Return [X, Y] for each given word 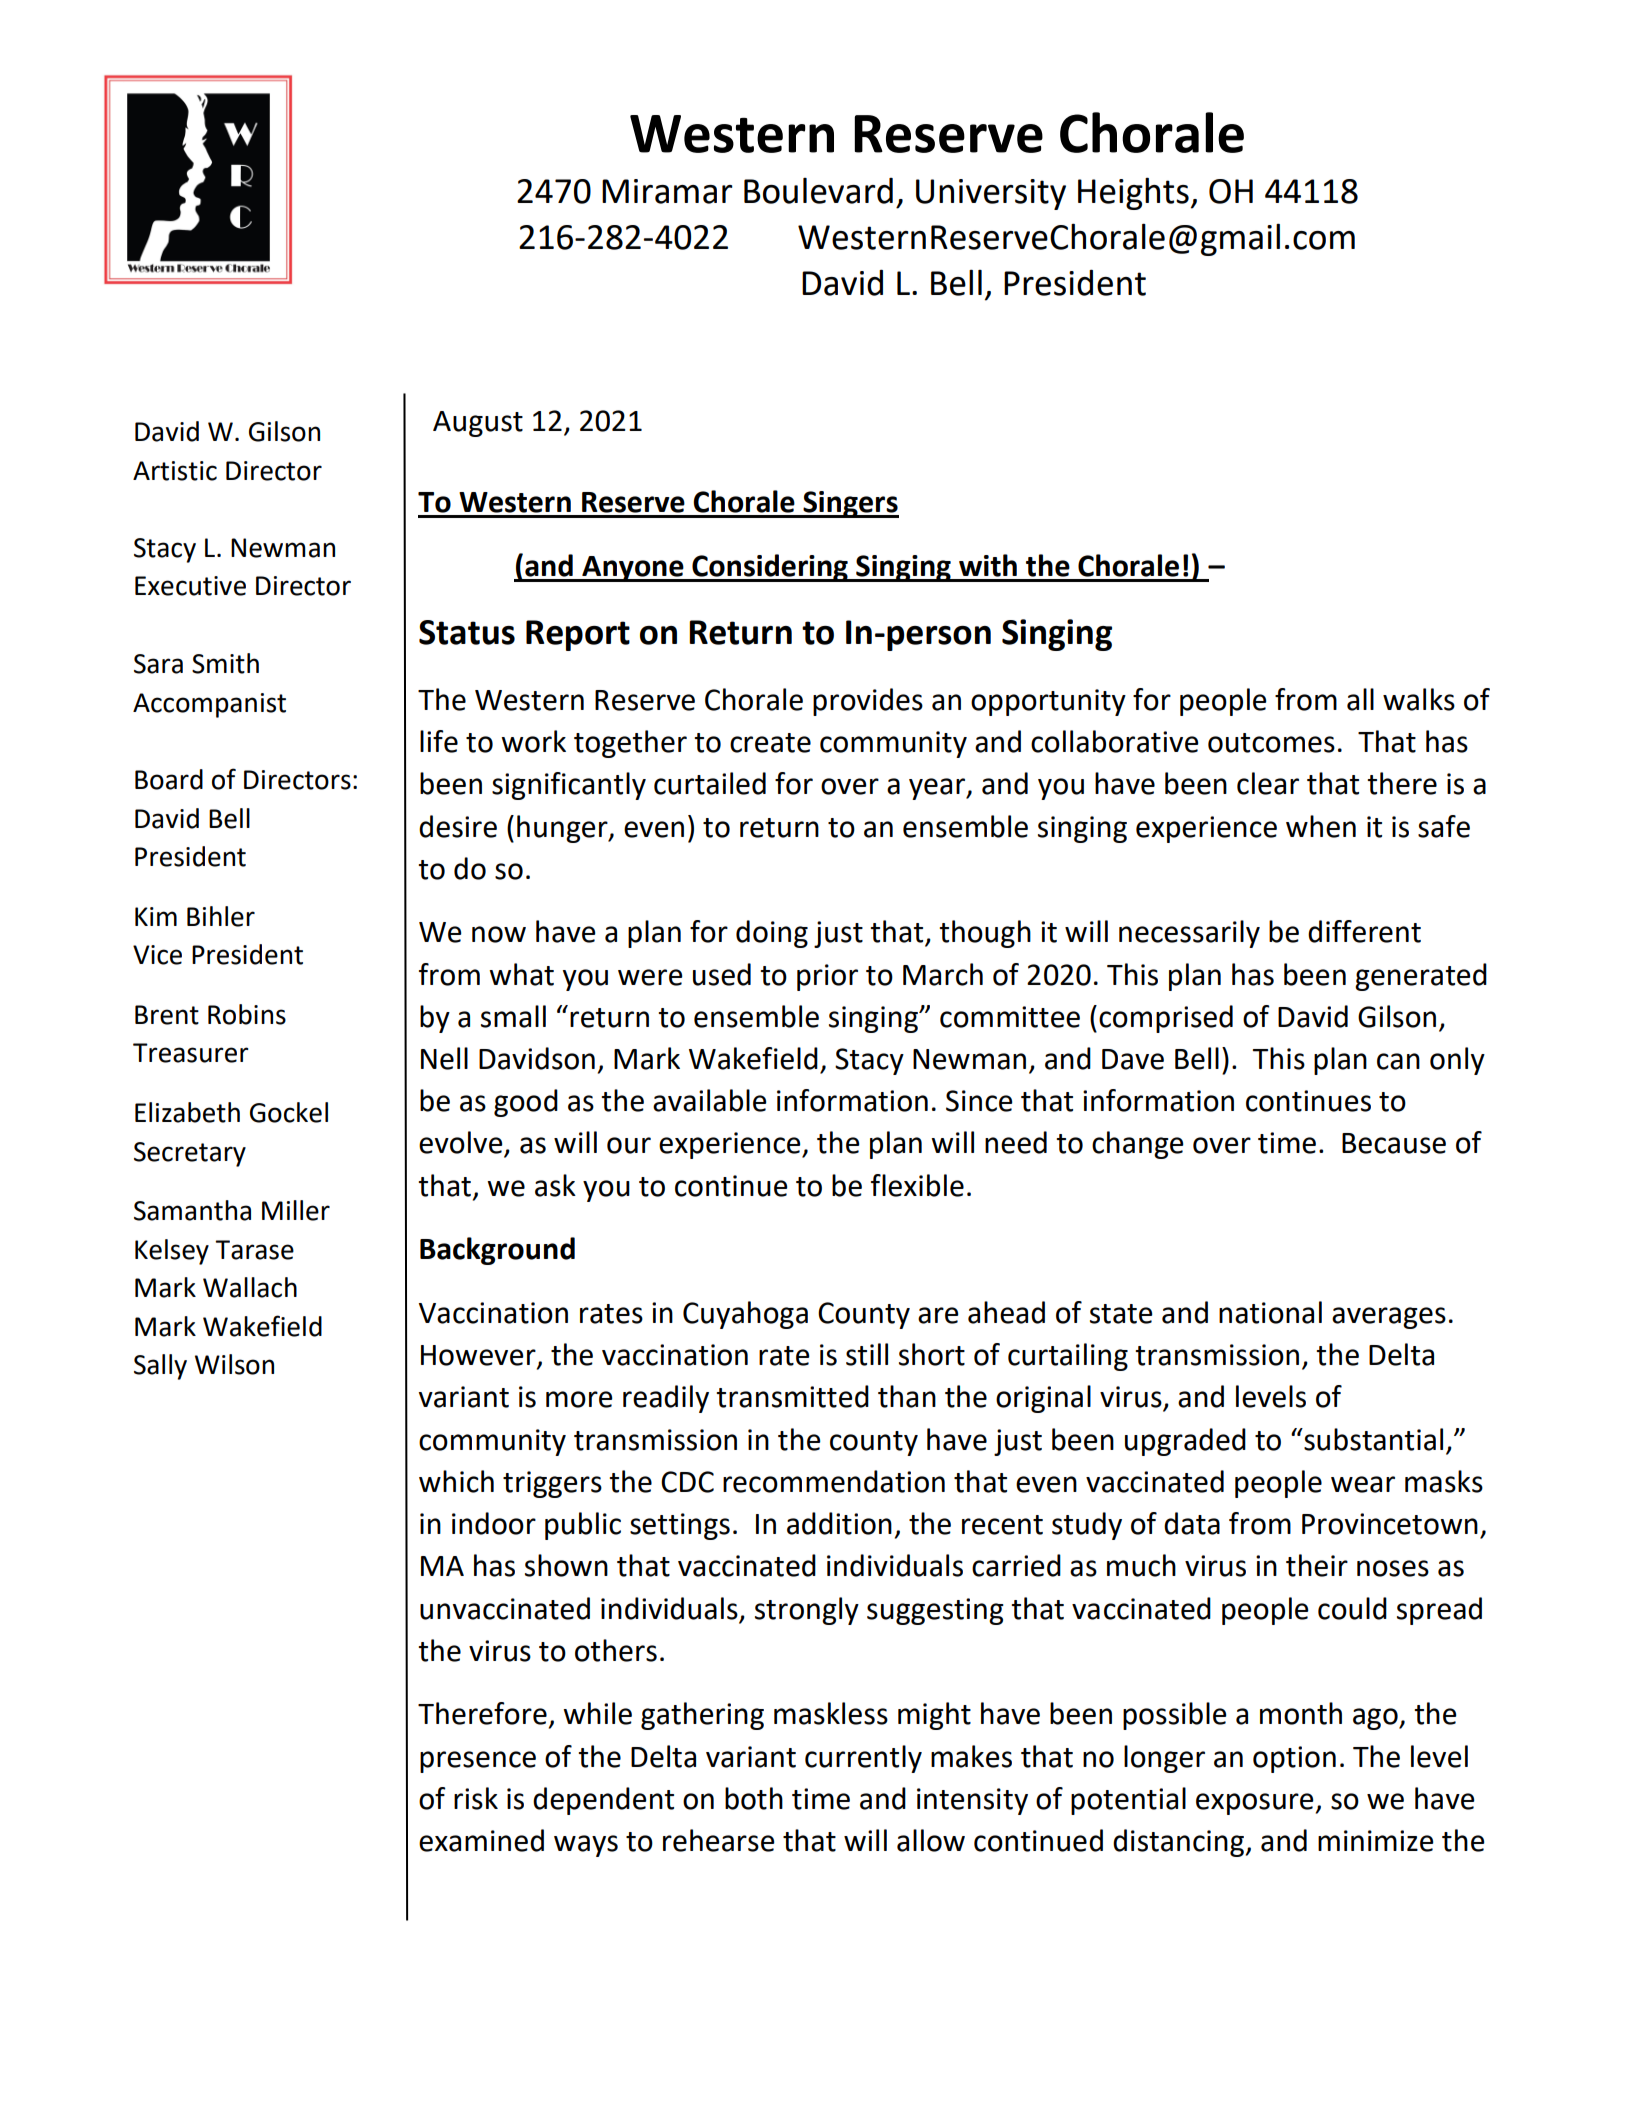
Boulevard [818, 191]
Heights [1133, 193]
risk [476, 1798]
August [478, 424]
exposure [1255, 1804]
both [754, 1798]
